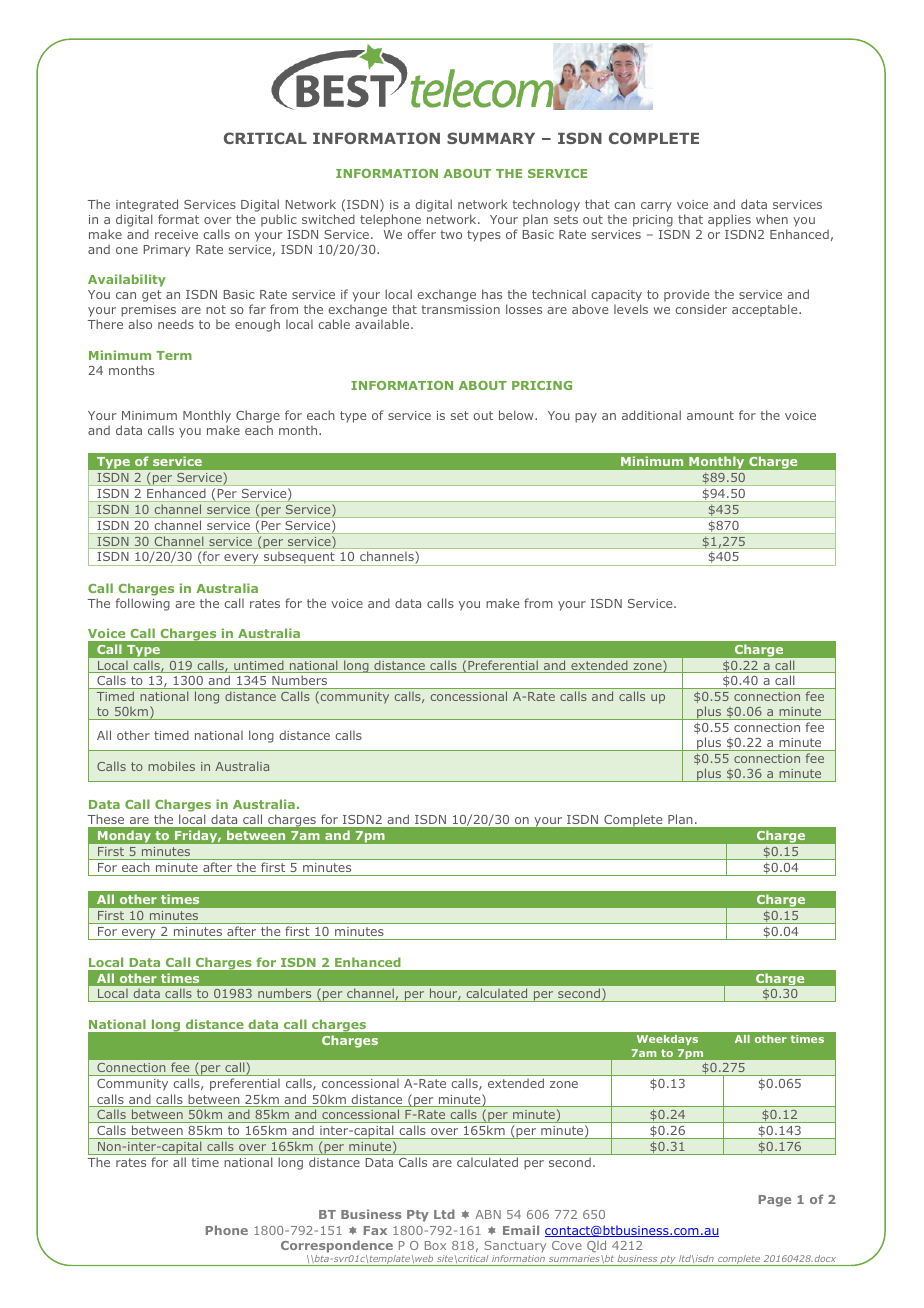 The image size is (924, 1308). Describe the element at coordinates (299, 558) in the page. I see `subsequent` at that location.
